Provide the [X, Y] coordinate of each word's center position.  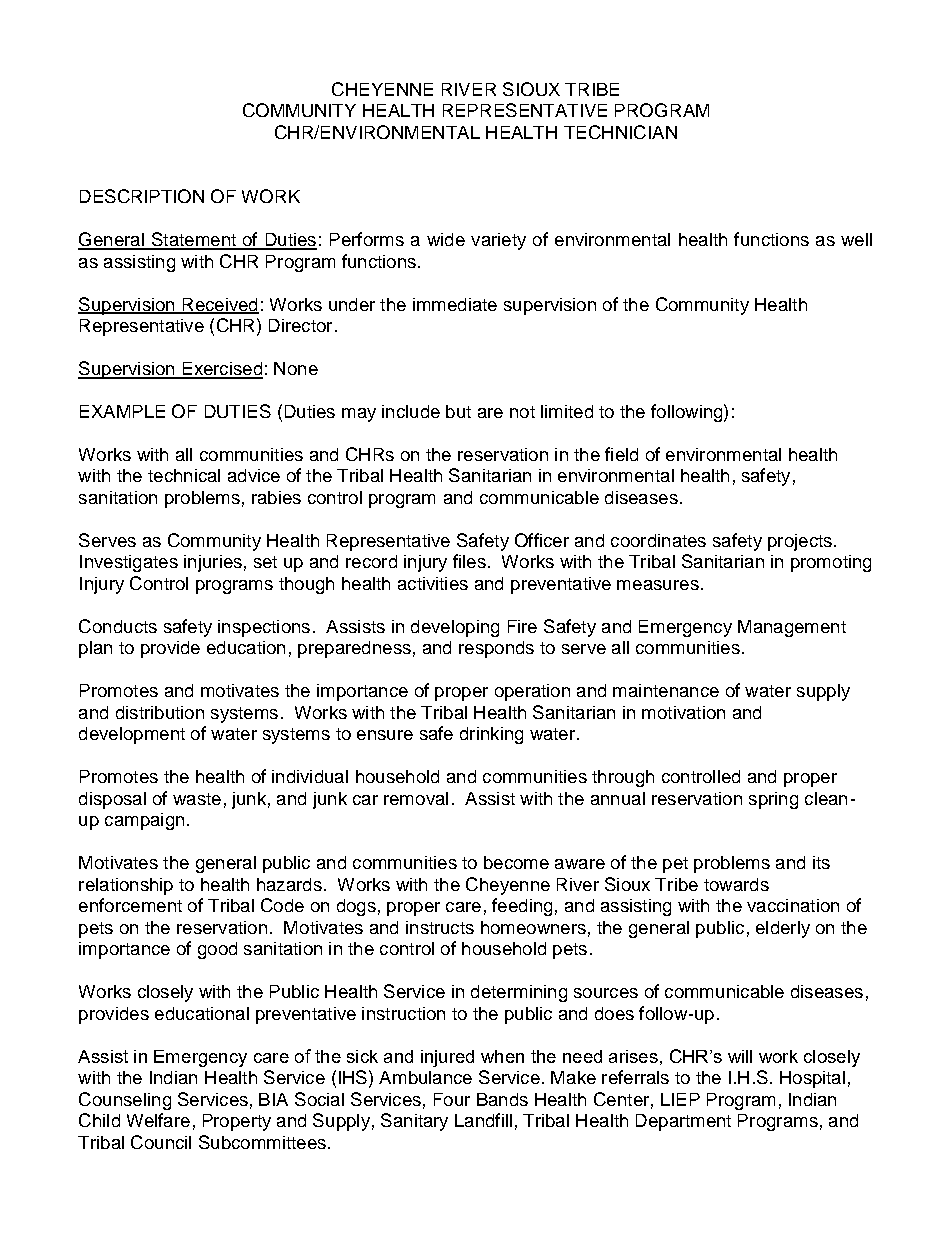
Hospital [812, 1079]
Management [792, 628]
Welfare [158, 1120]
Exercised [221, 370]
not [522, 412]
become [516, 862]
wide [446, 239]
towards [736, 884]
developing [455, 628]
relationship [126, 886]
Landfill [483, 1120]
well [856, 239]
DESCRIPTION [142, 196]
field [621, 454]
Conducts [118, 626]
